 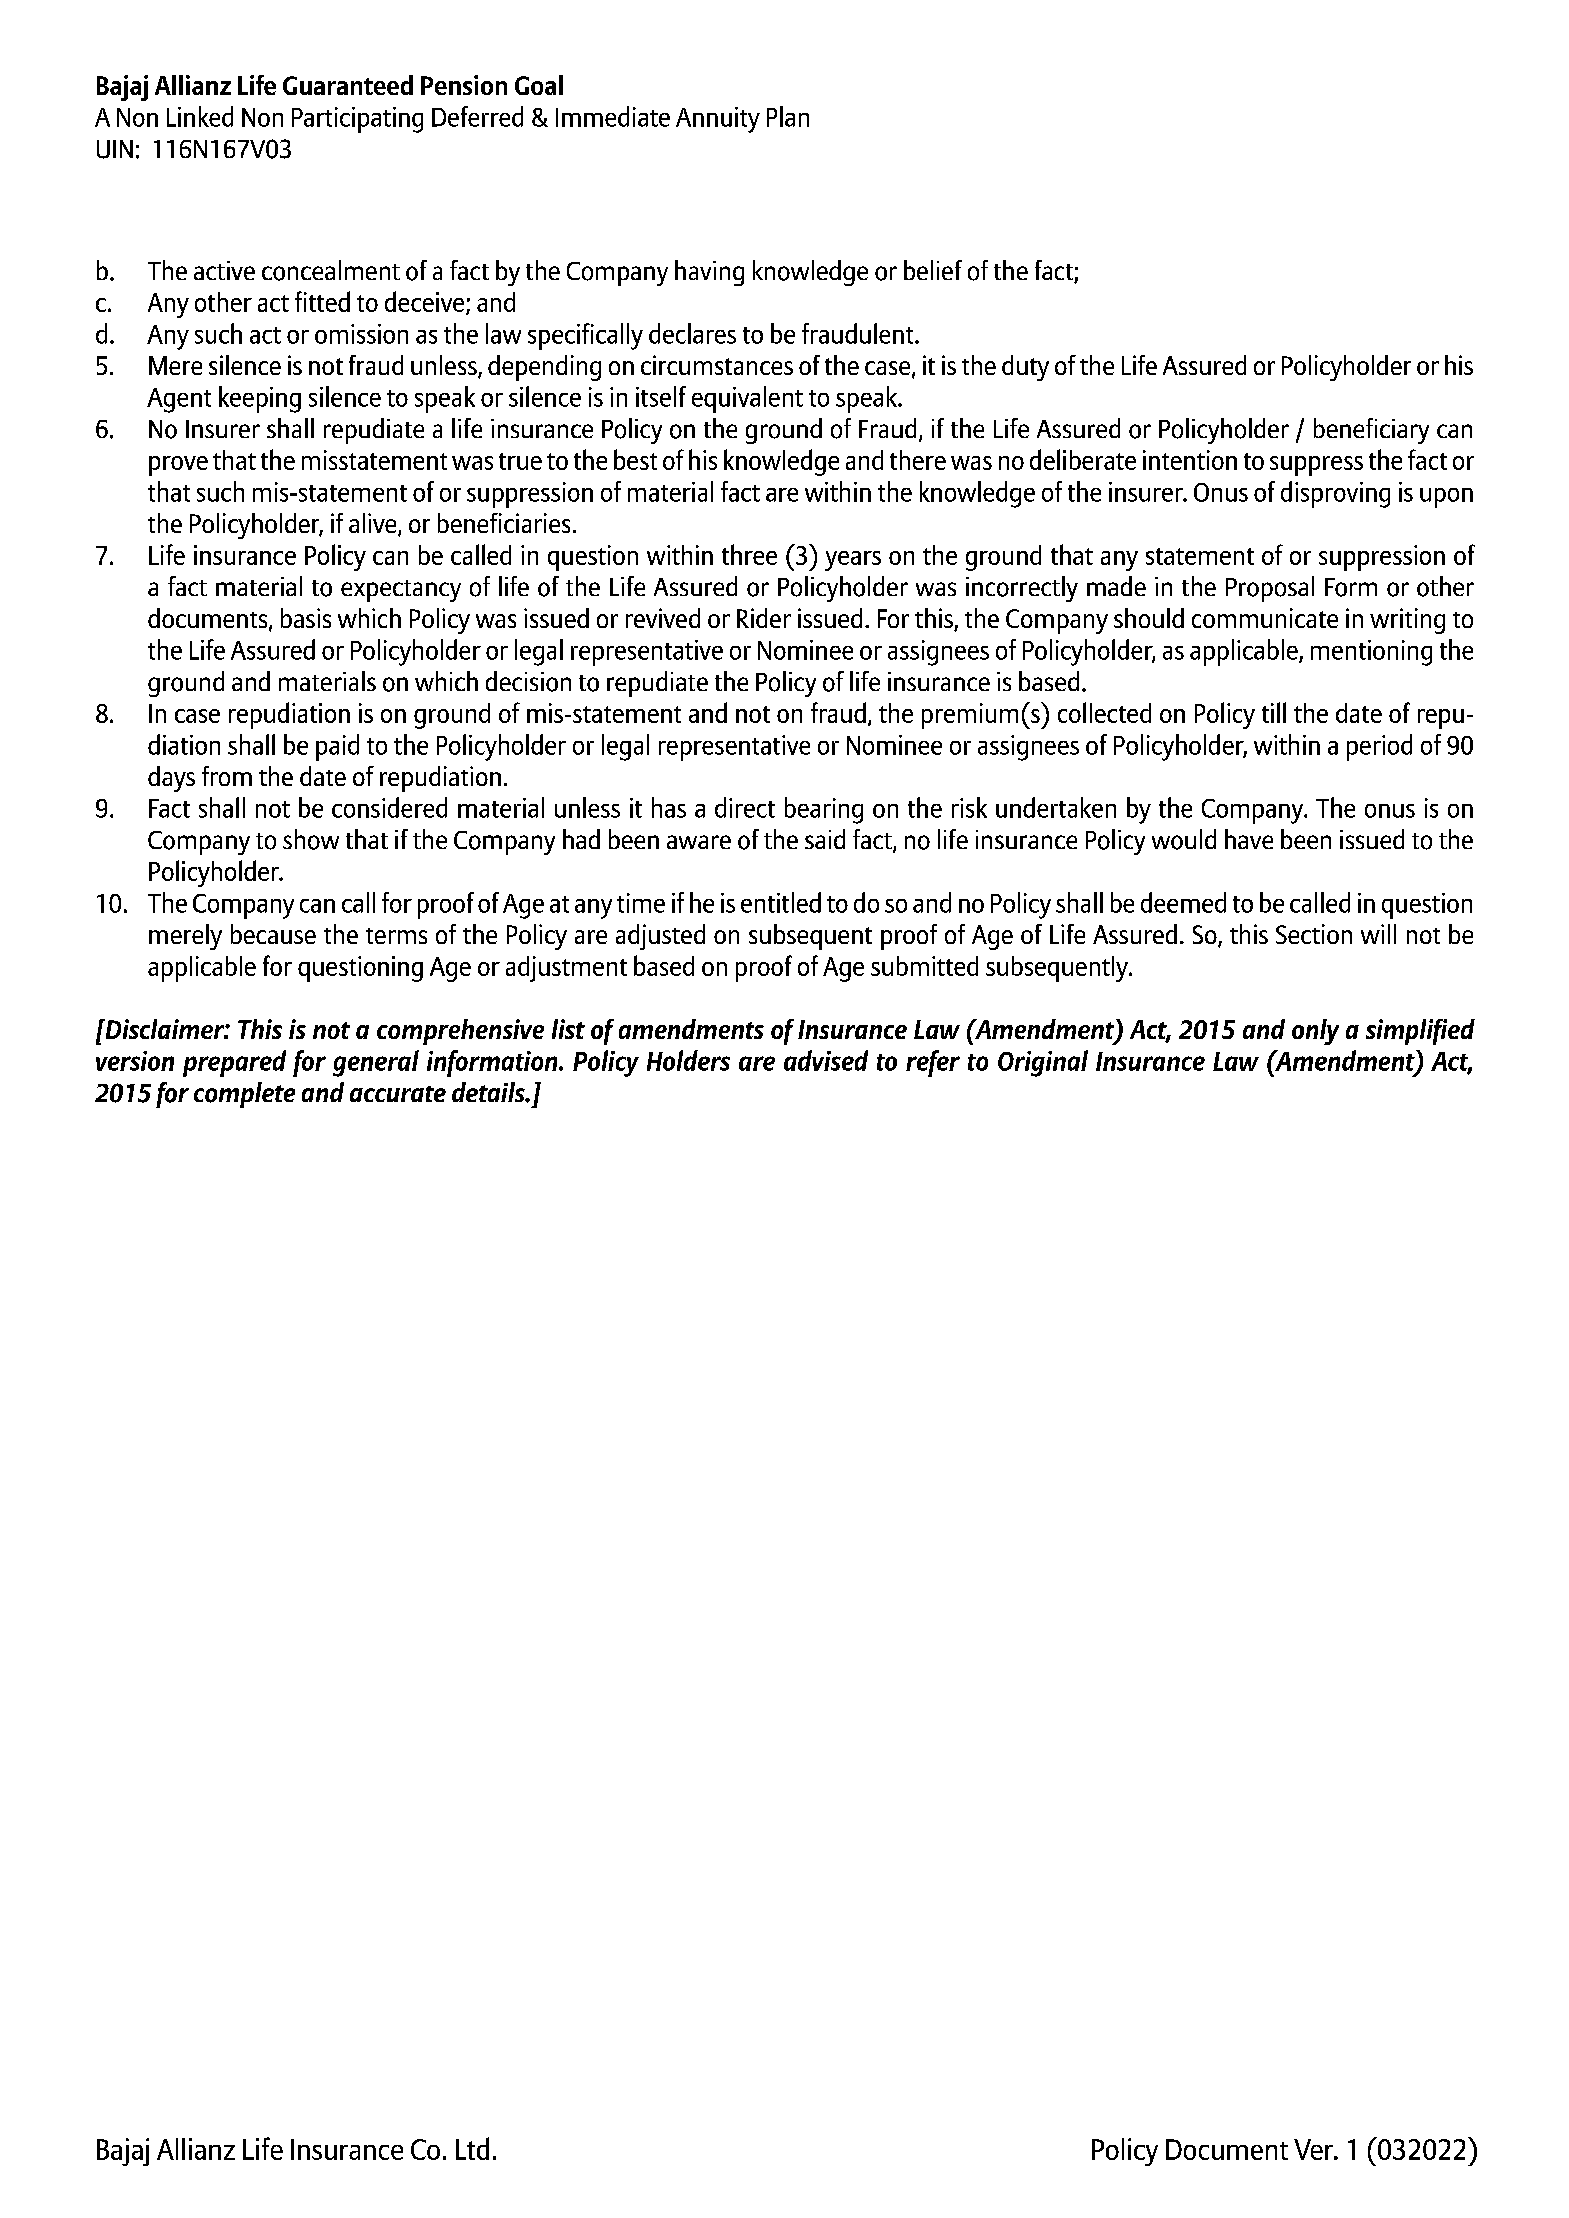 What do you see at coordinates (825, 839) in the image?
I see `said` at bounding box center [825, 839].
